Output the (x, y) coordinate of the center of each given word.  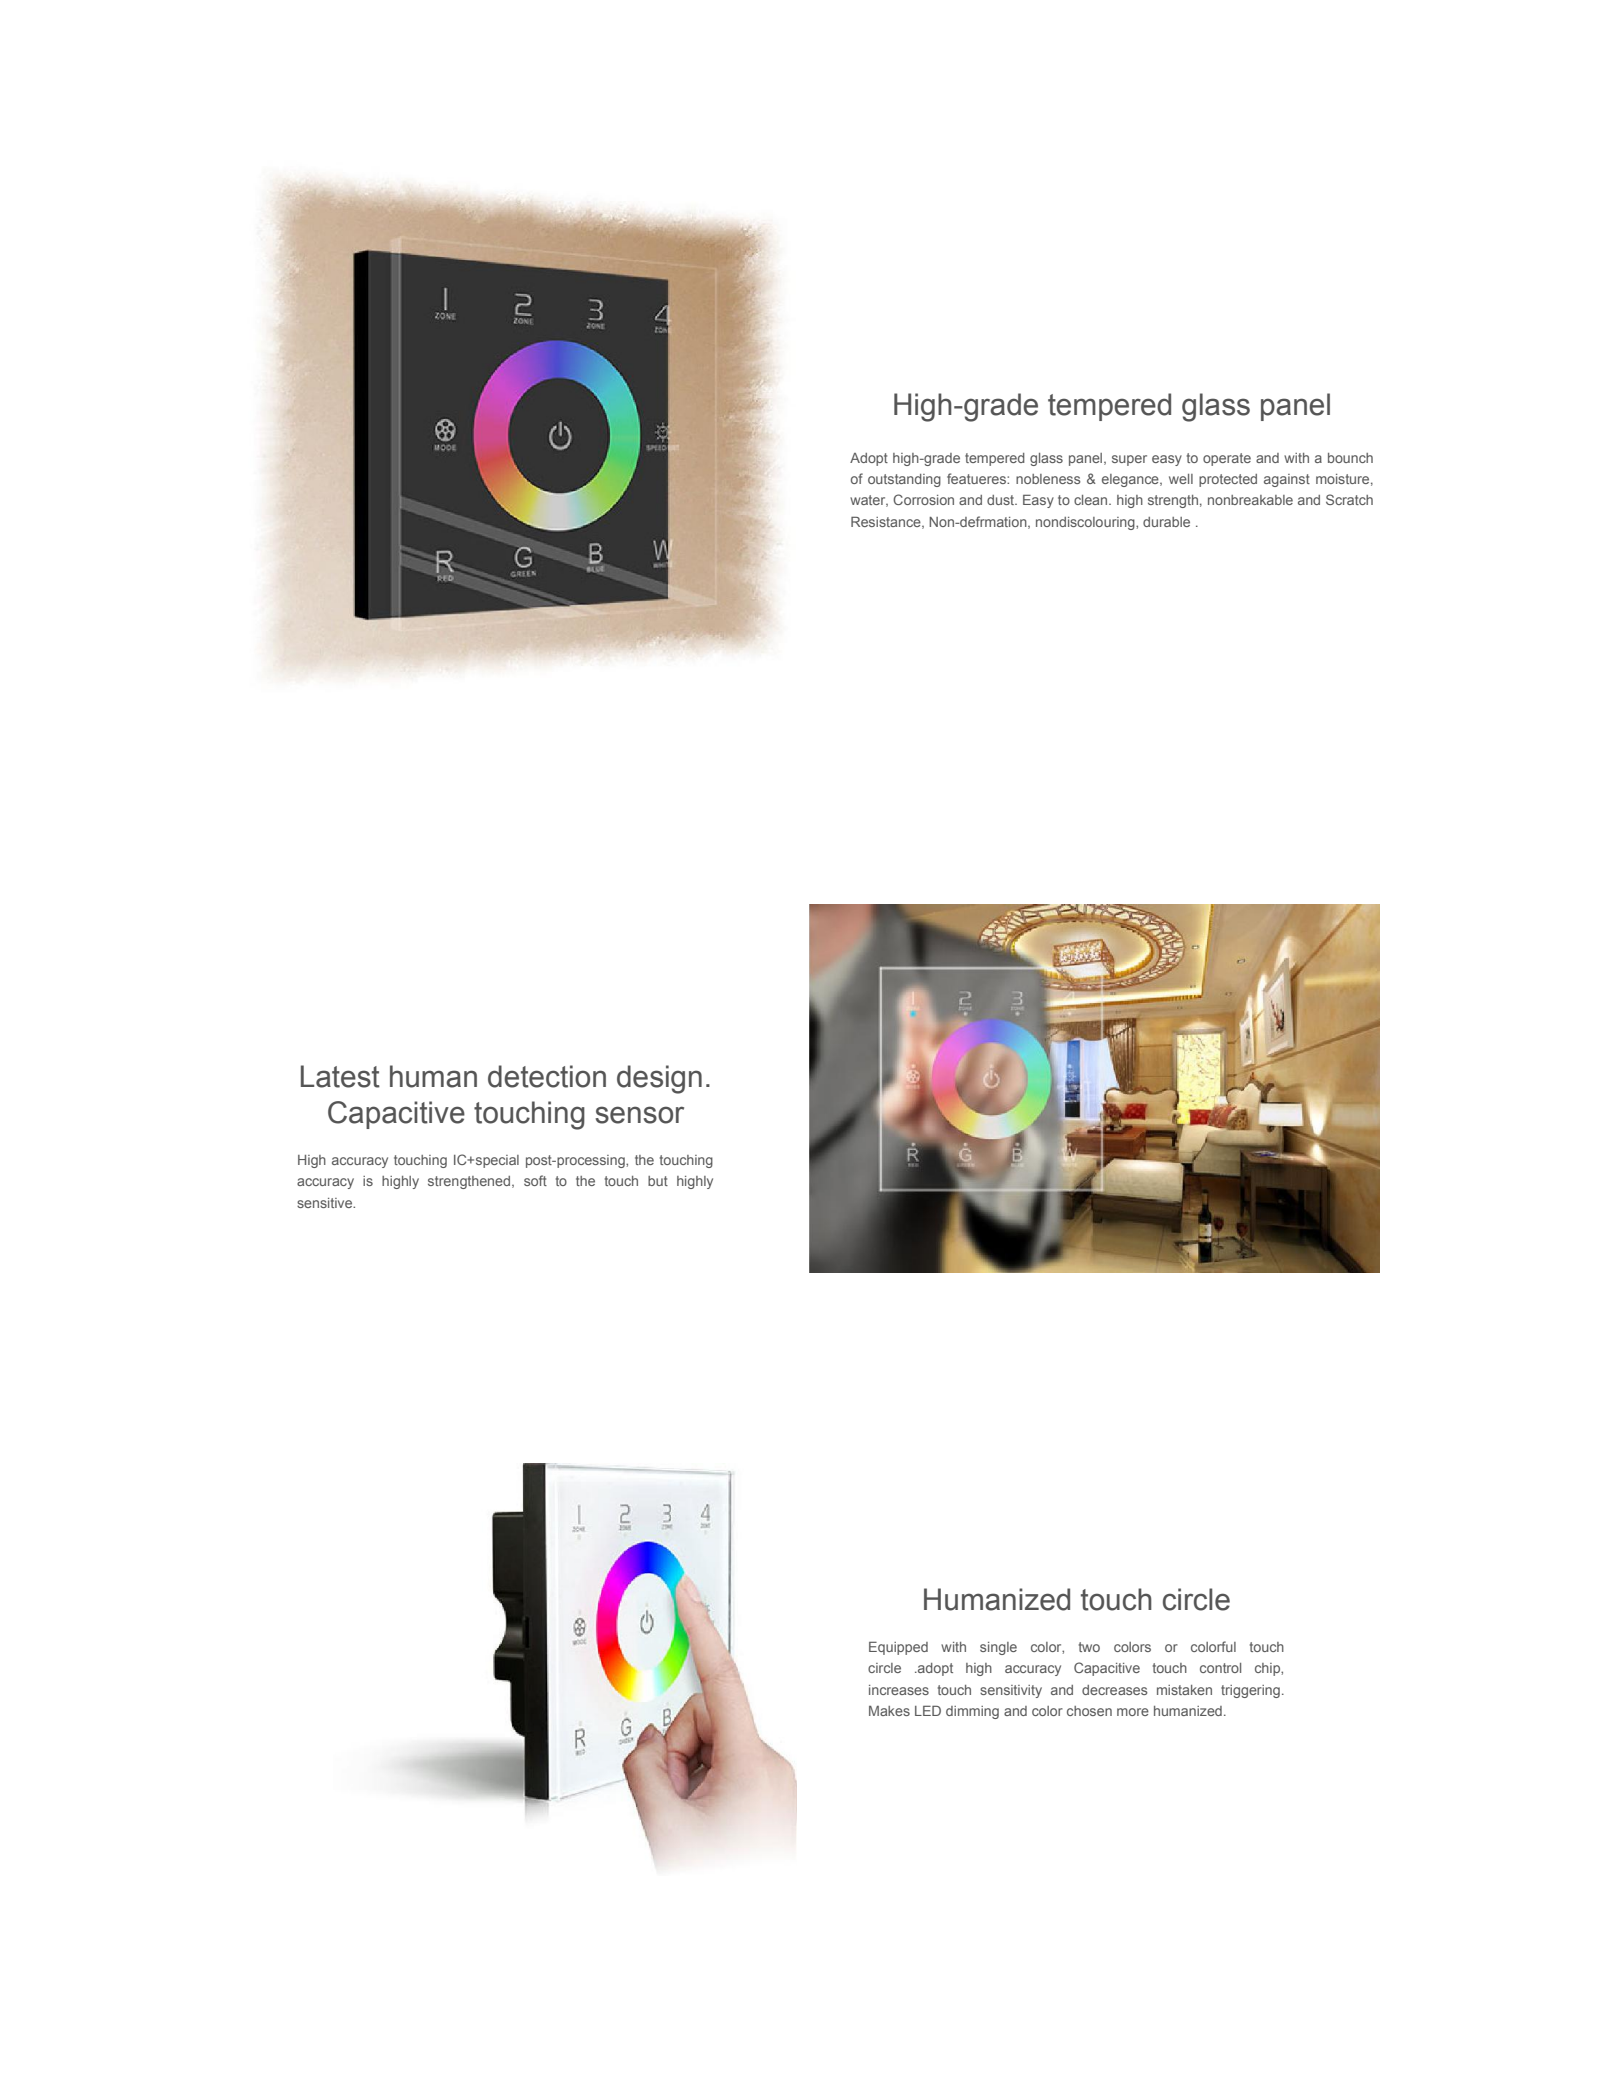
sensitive (326, 1203)
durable (1166, 522)
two (1089, 1647)
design (659, 1079)
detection (547, 1076)
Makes (889, 1711)
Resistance (887, 522)
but (658, 1181)
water (869, 501)
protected (1228, 480)
